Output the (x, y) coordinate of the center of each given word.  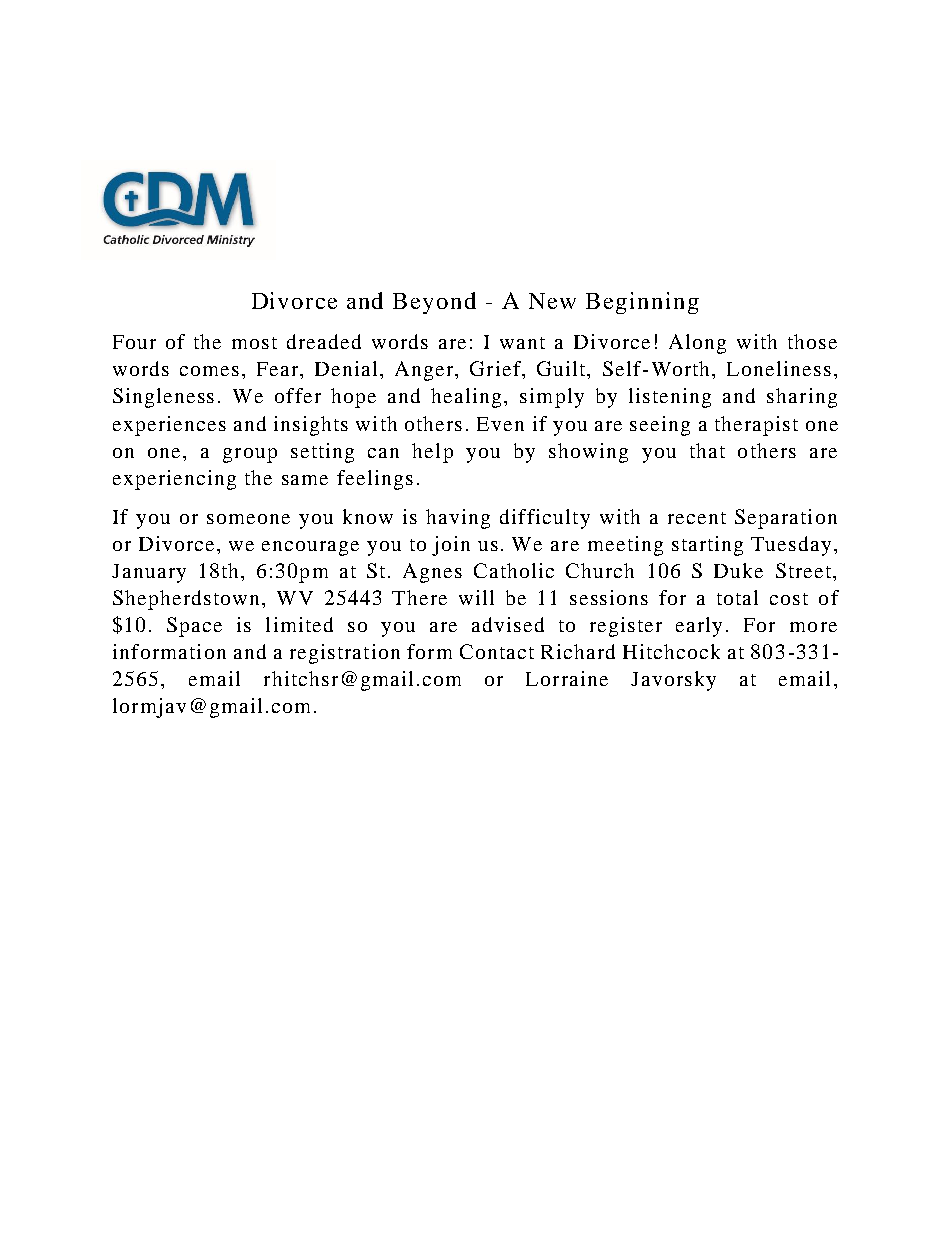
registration (345, 654)
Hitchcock (671, 651)
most (254, 343)
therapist (756, 426)
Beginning (642, 303)
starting (707, 546)
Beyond (434, 303)
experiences (169, 426)
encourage (310, 548)
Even (500, 424)
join (451, 546)
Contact (497, 651)
